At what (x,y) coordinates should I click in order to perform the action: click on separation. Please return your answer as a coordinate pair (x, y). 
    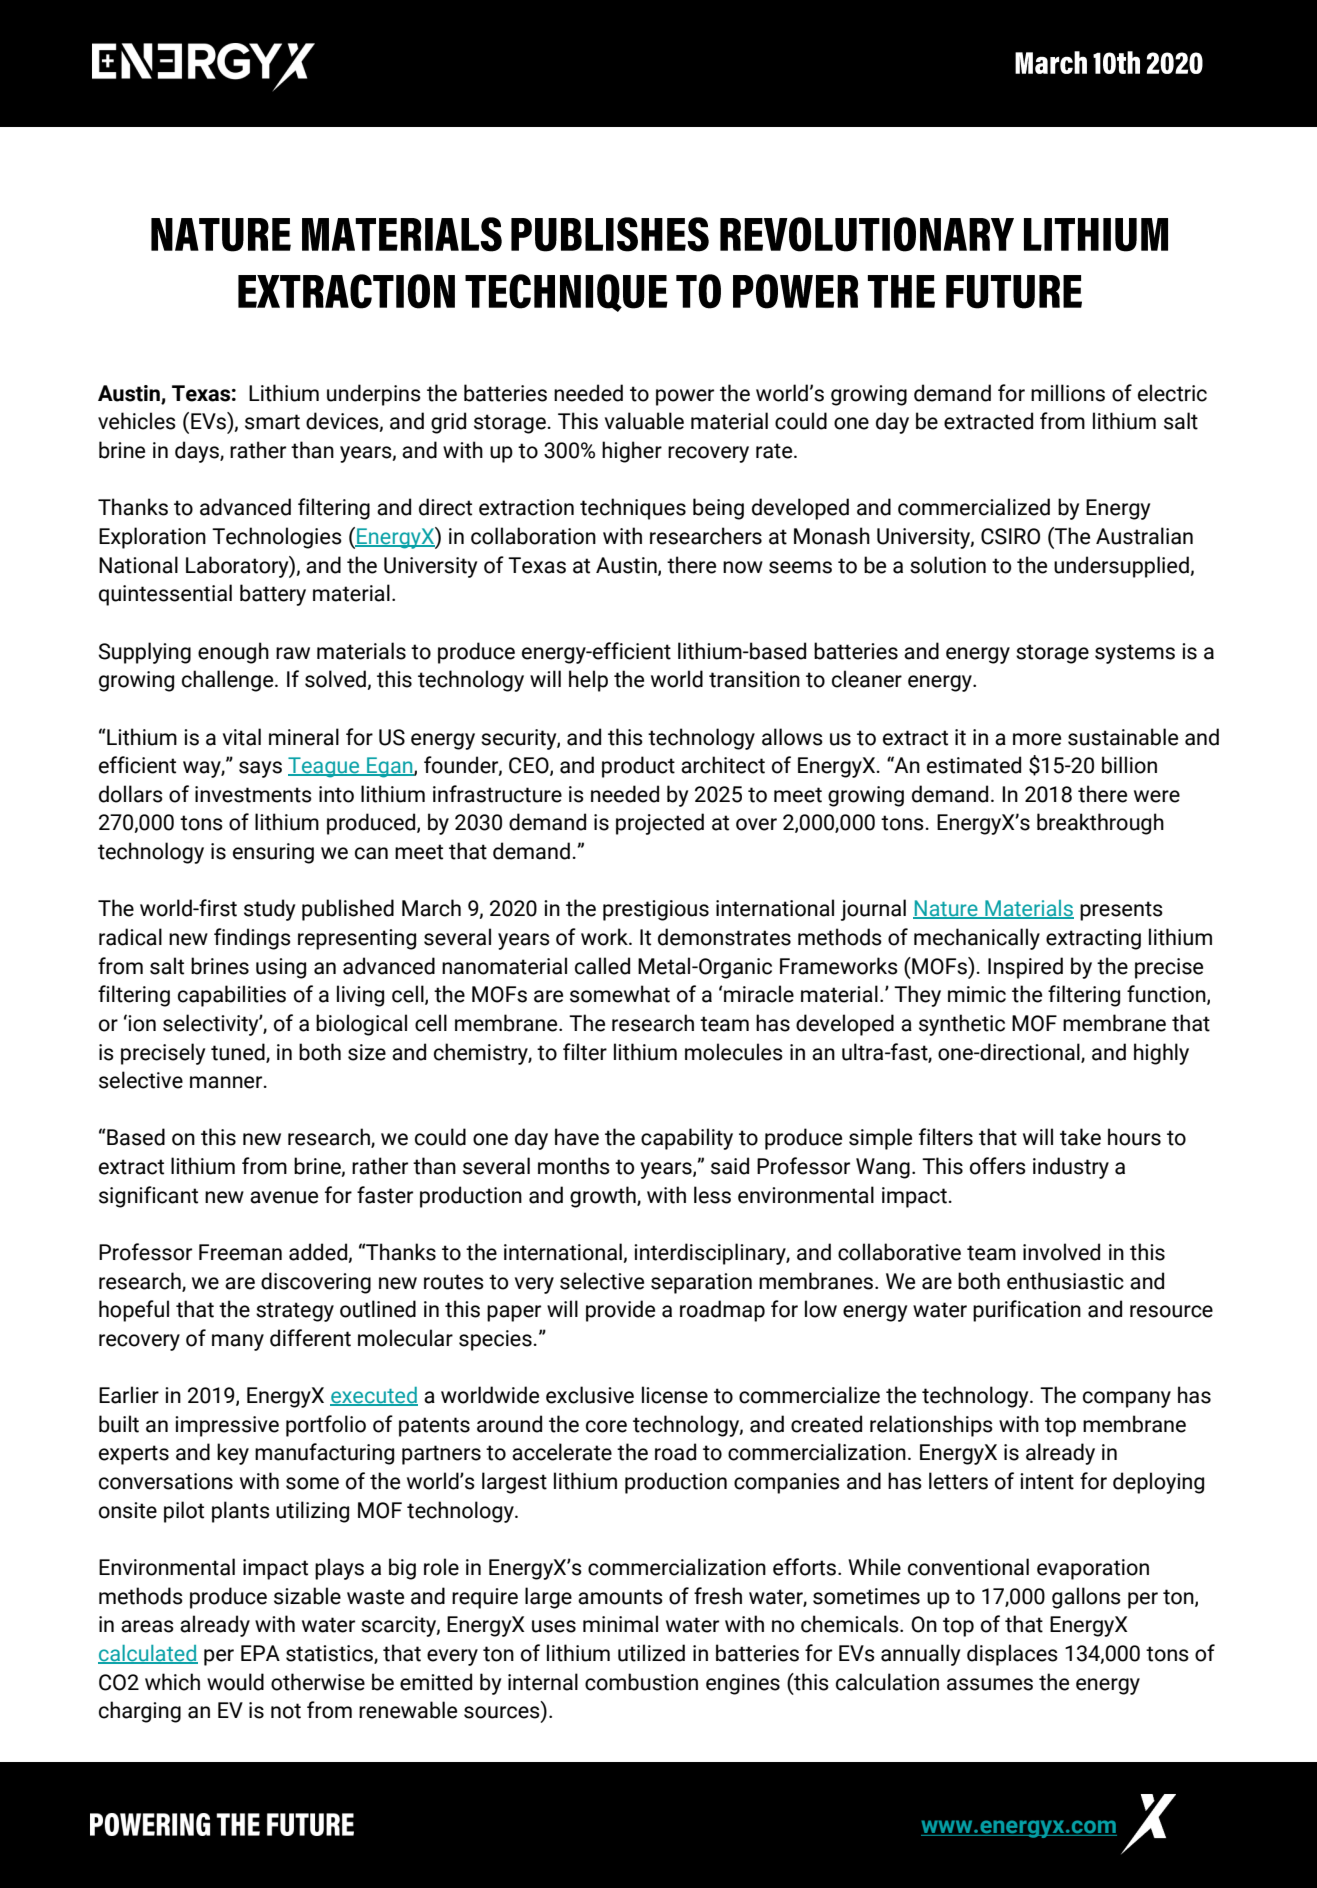
    Looking at the image, I should click on (701, 1283).
